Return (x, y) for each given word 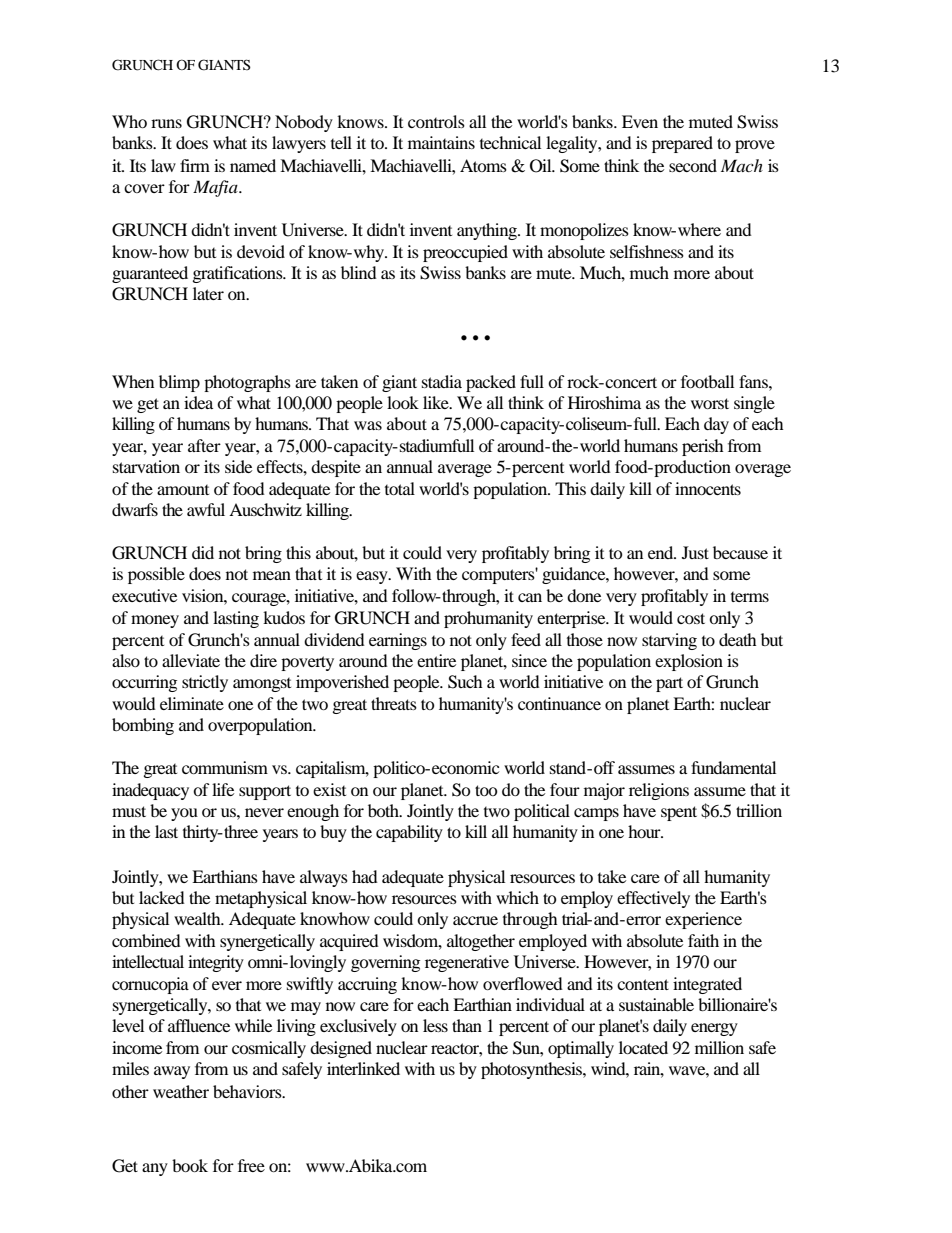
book (190, 1165)
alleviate (191, 660)
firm (195, 165)
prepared (682, 144)
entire (436, 660)
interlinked (363, 1068)
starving (669, 641)
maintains (441, 142)
